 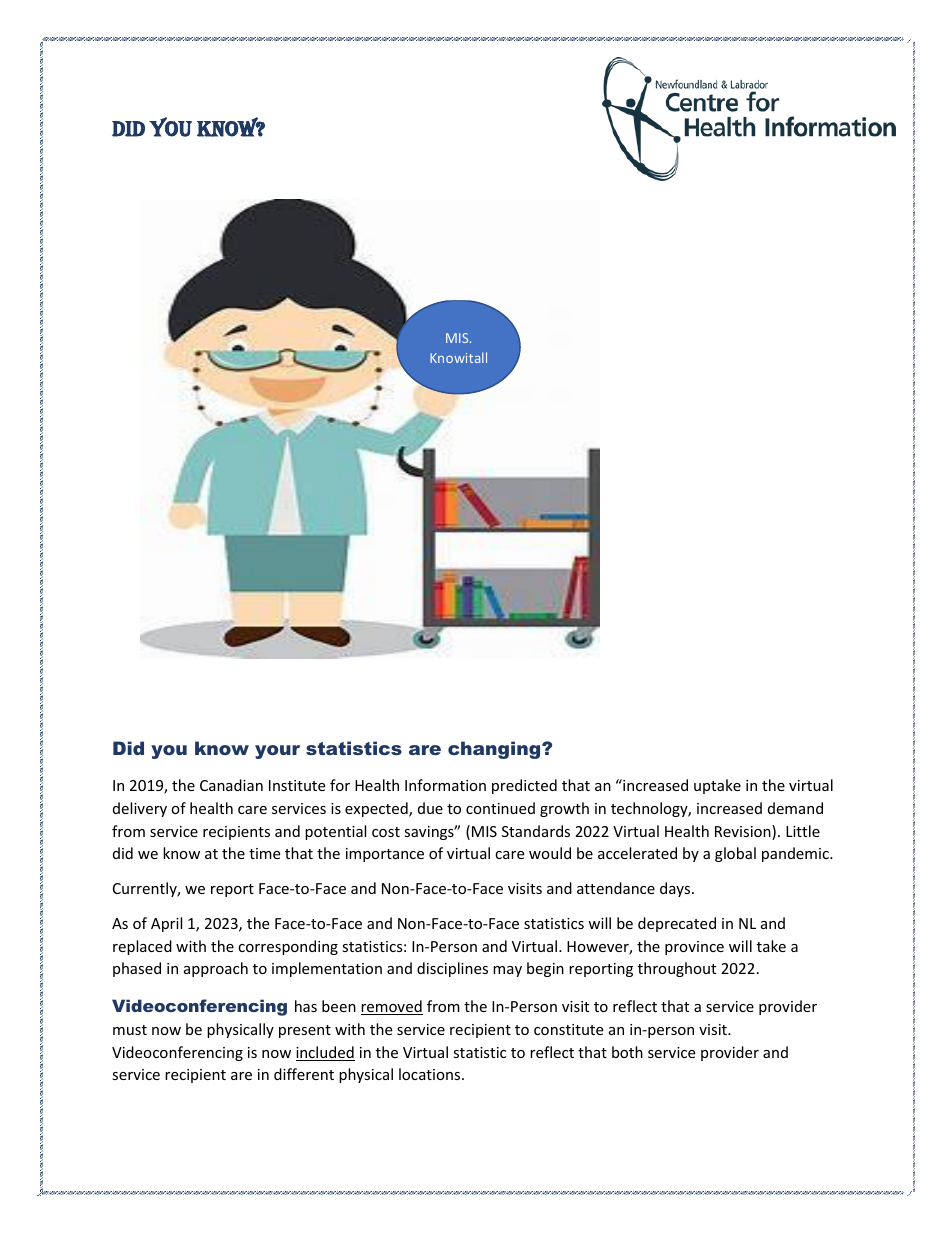 What do you see at coordinates (677, 924) in the document?
I see `deprecated` at bounding box center [677, 924].
